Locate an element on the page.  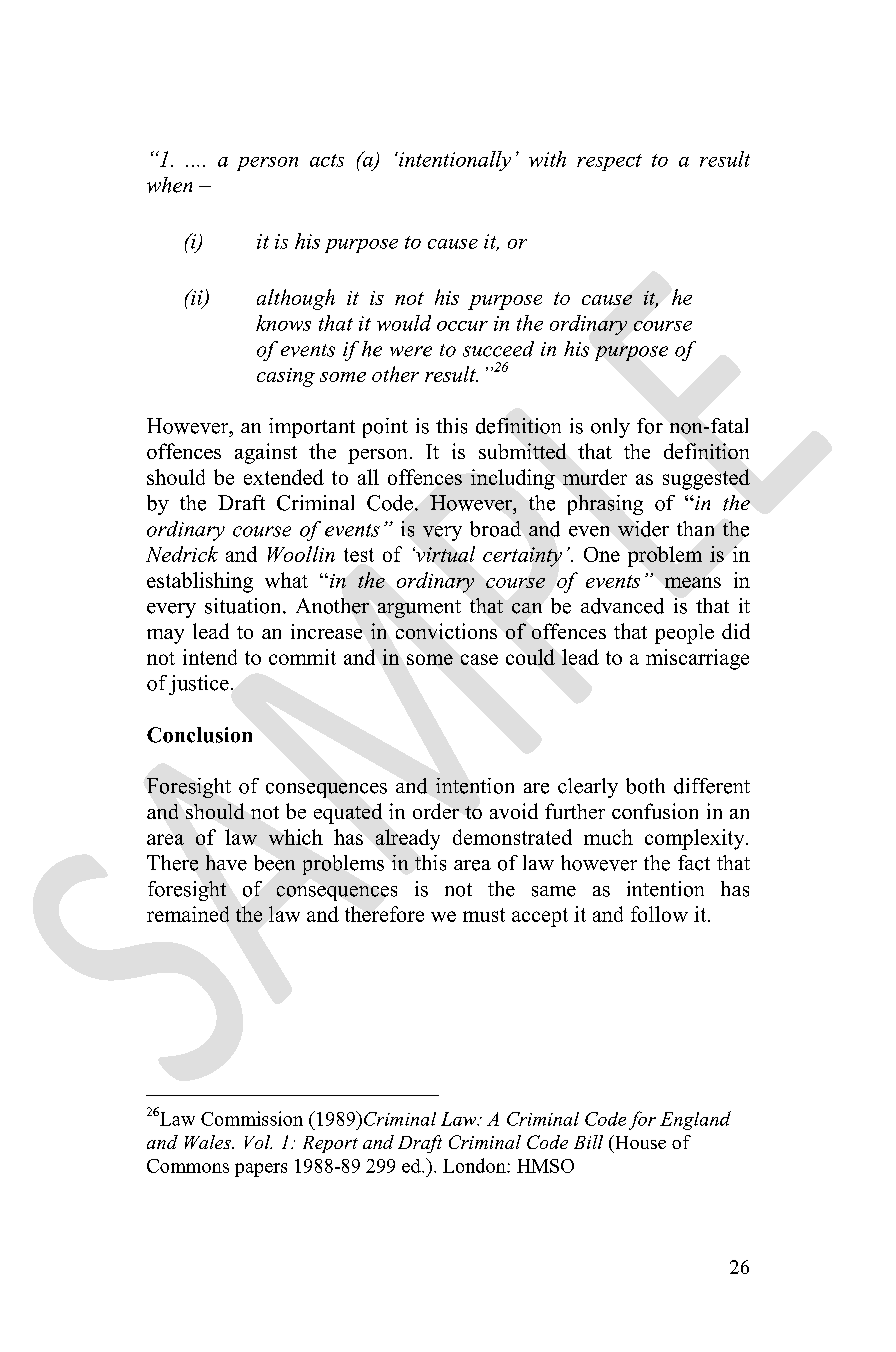
respect is located at coordinates (609, 162).
